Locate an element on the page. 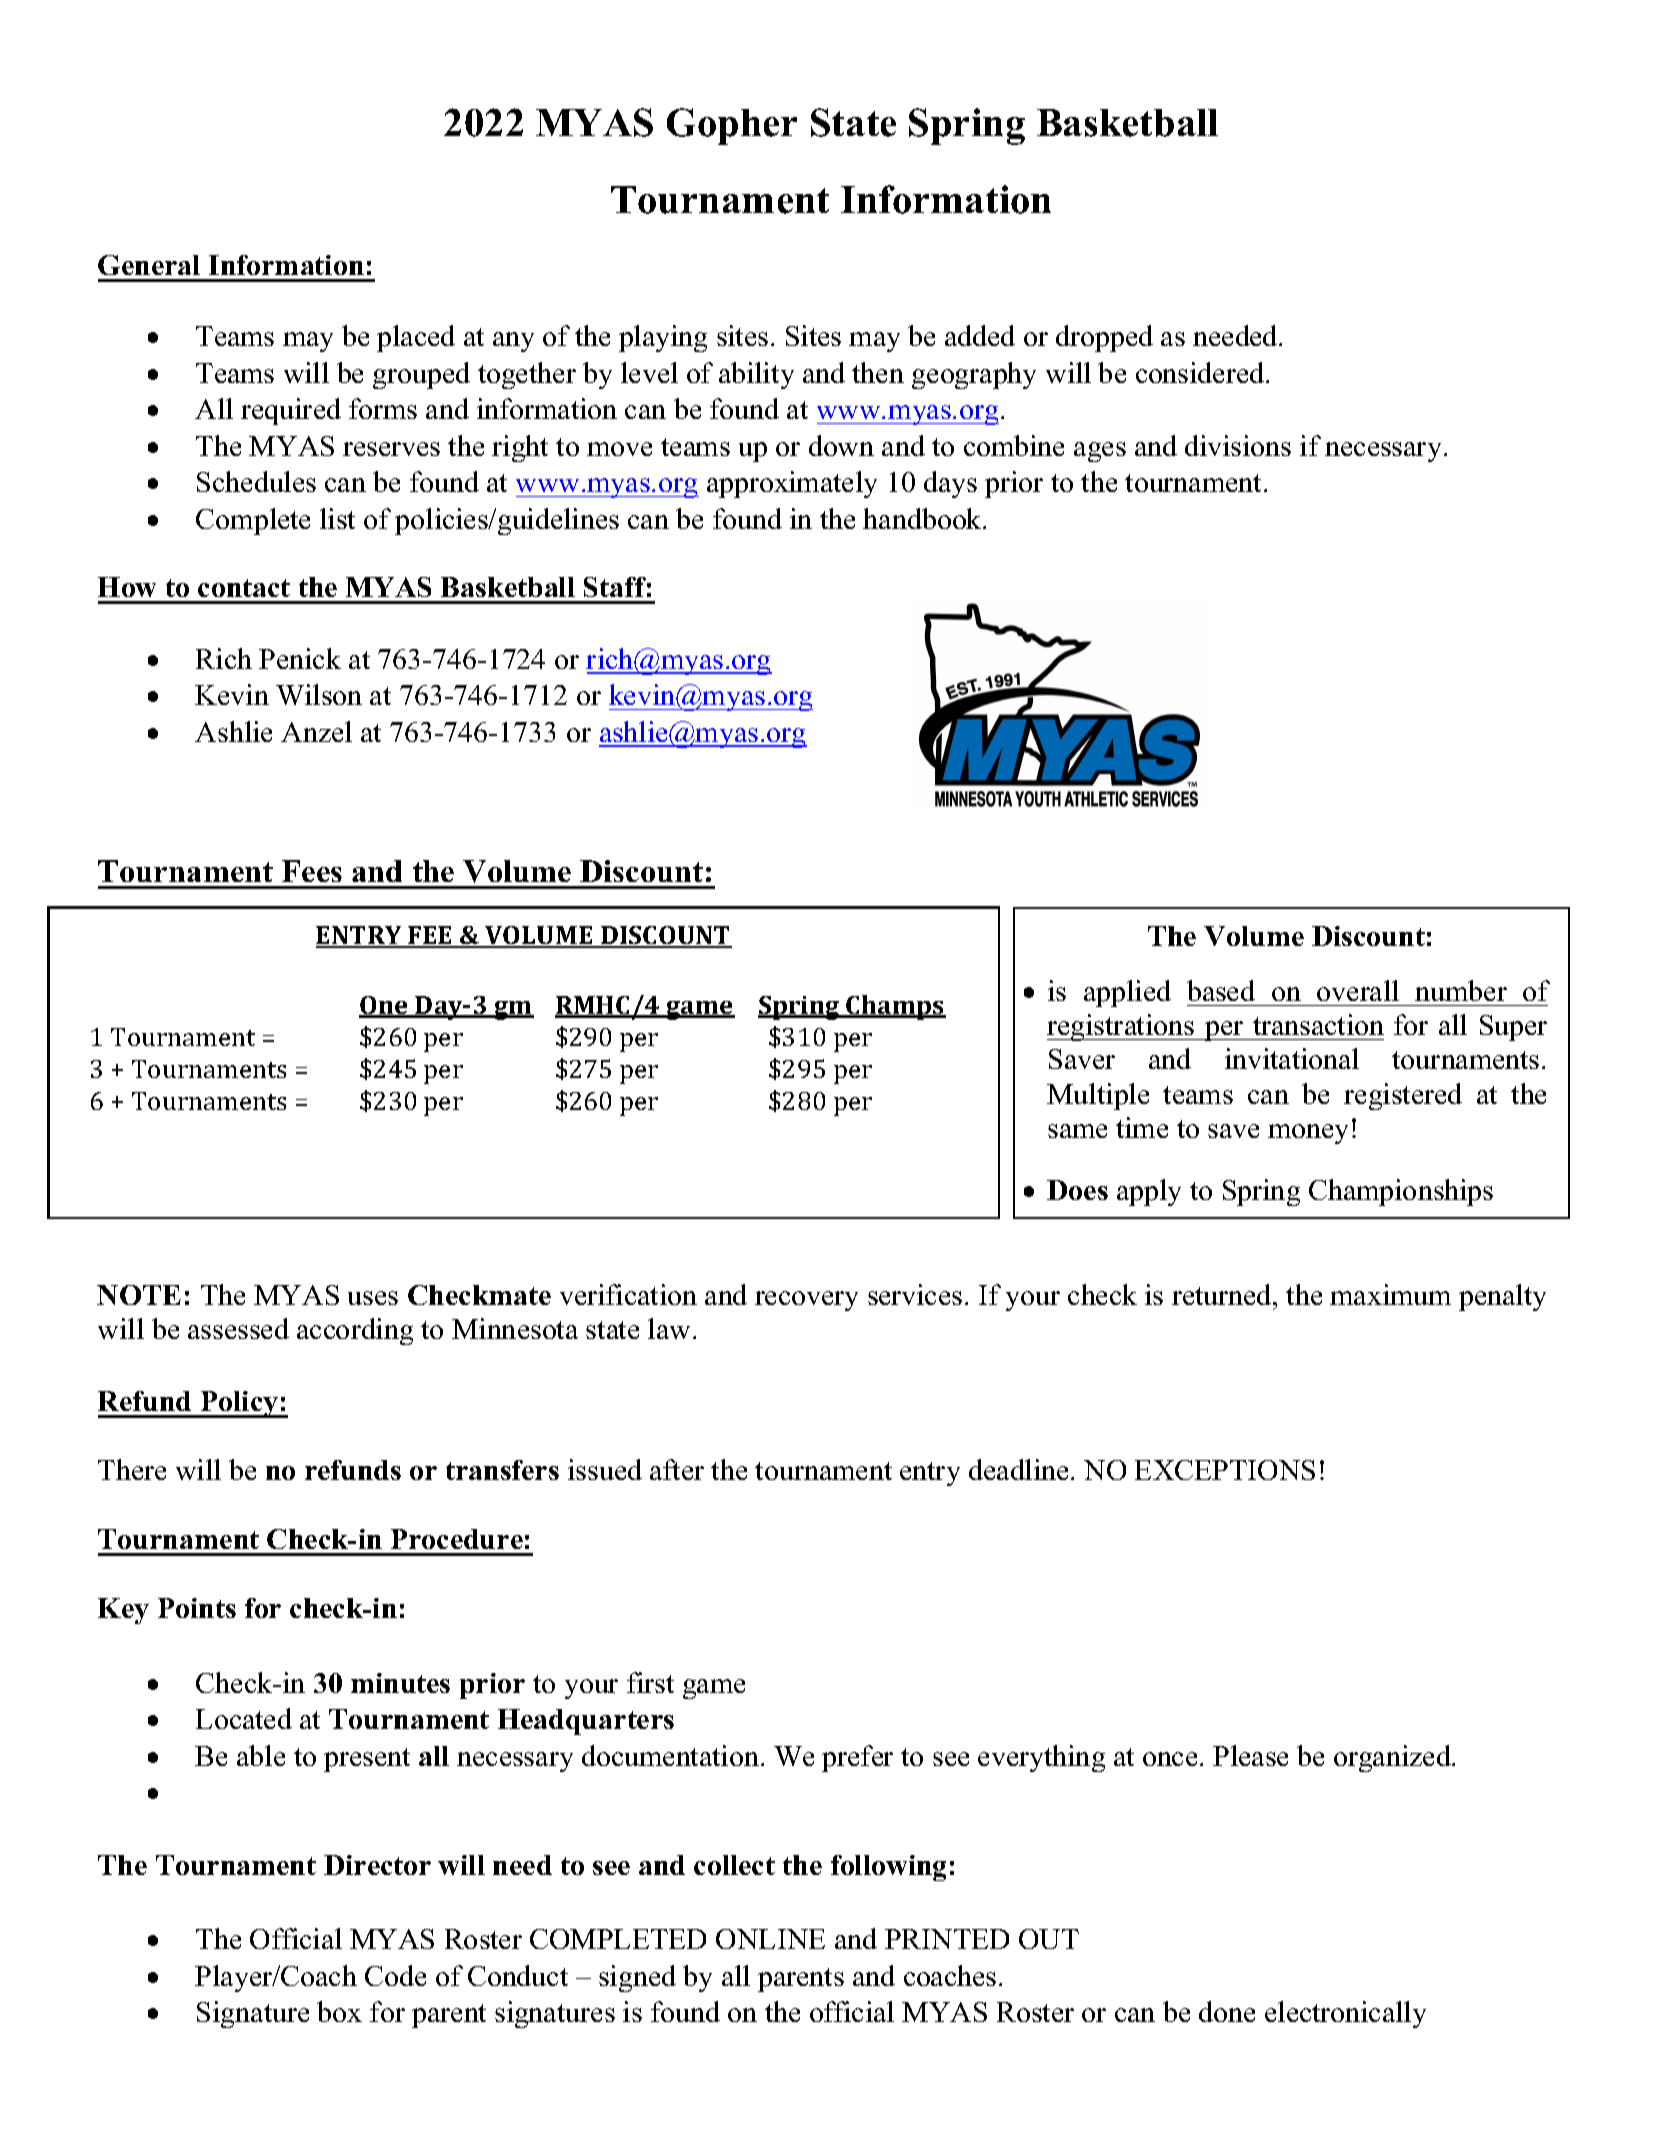  Championships is located at coordinates (1401, 1192).
